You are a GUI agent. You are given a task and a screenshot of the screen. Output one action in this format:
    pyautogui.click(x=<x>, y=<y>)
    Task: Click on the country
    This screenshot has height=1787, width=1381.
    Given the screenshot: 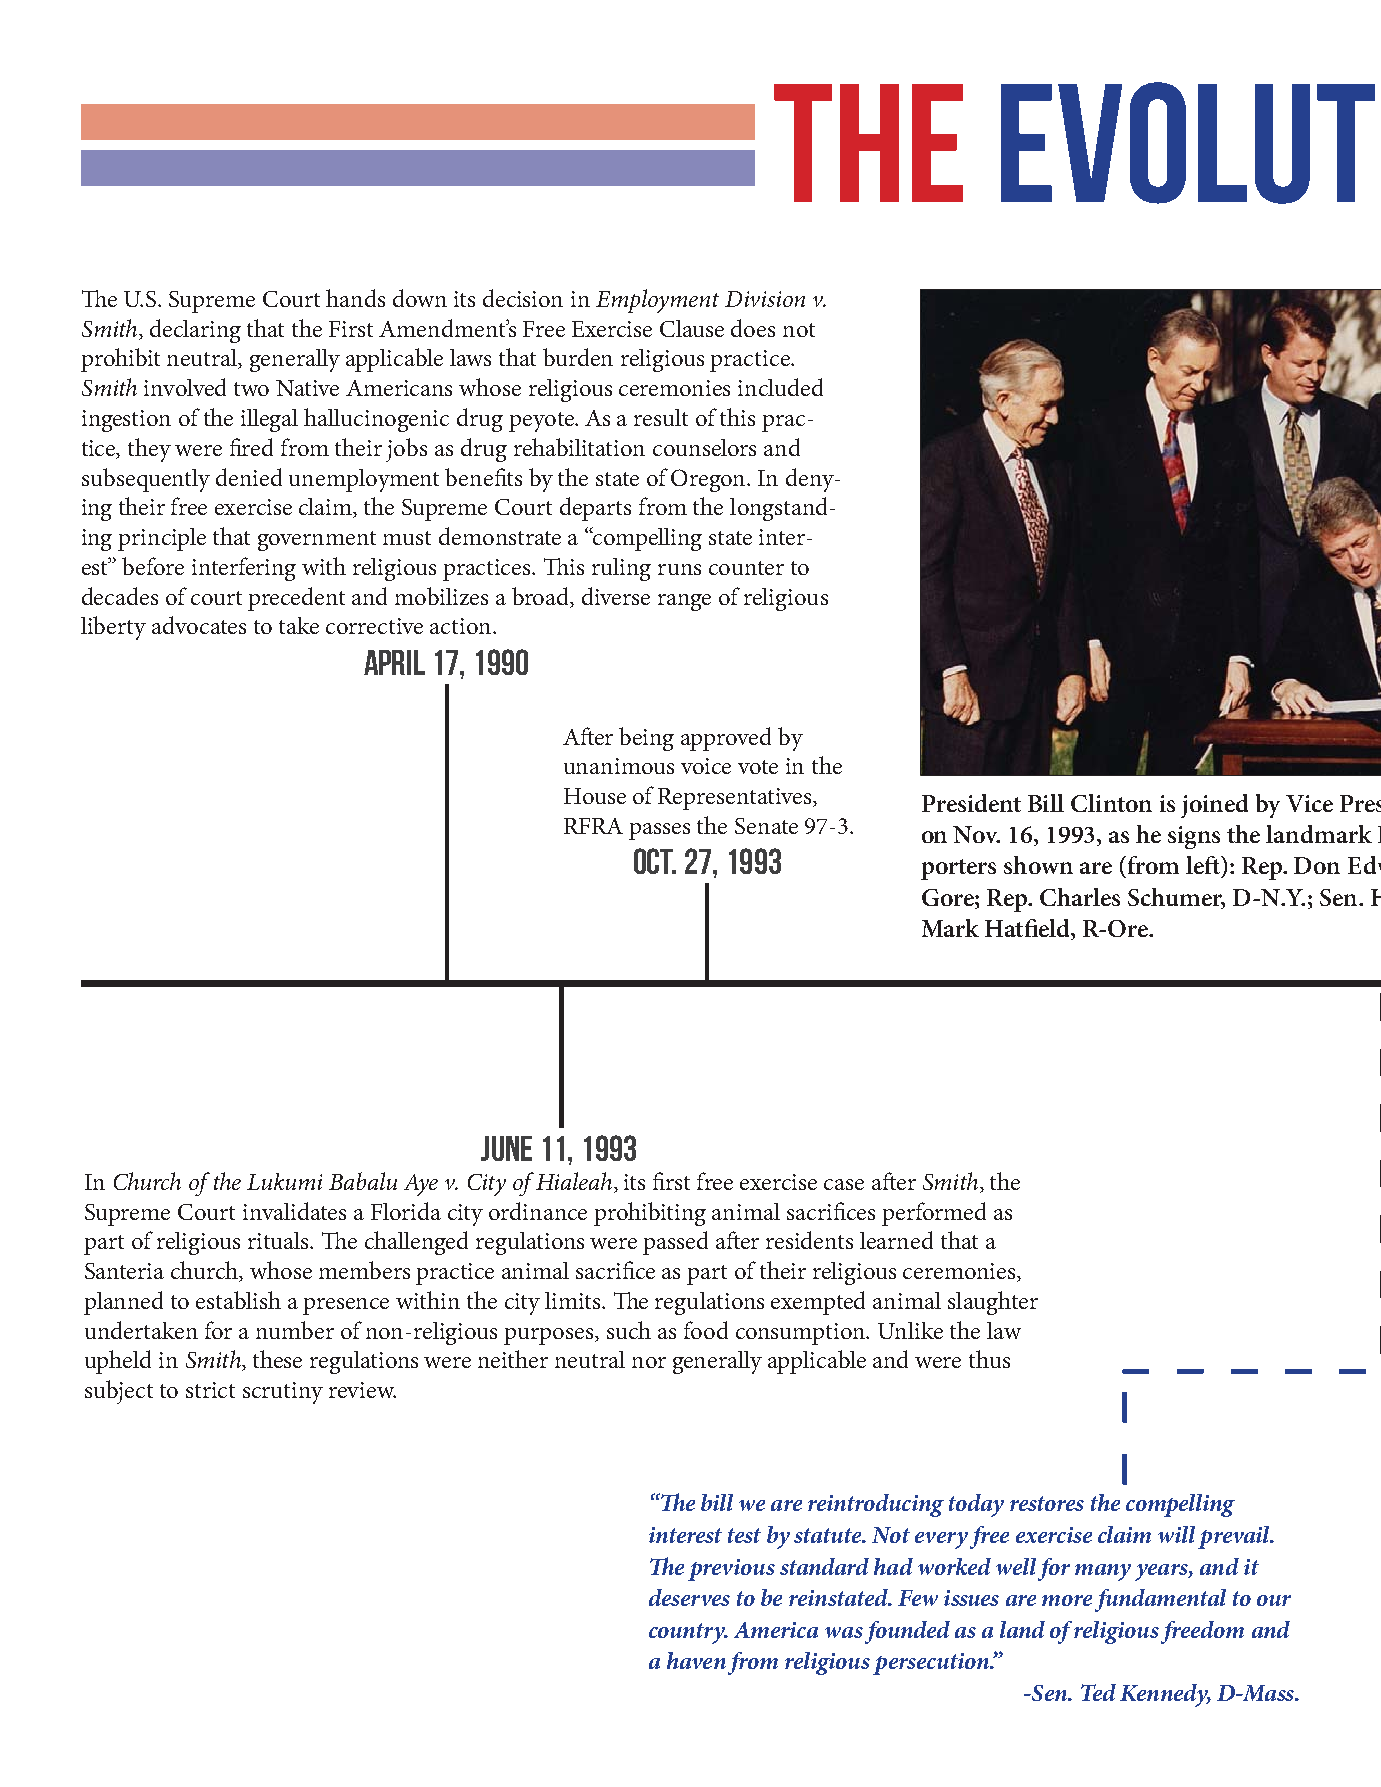 What is the action you would take?
    pyautogui.click(x=688, y=1633)
